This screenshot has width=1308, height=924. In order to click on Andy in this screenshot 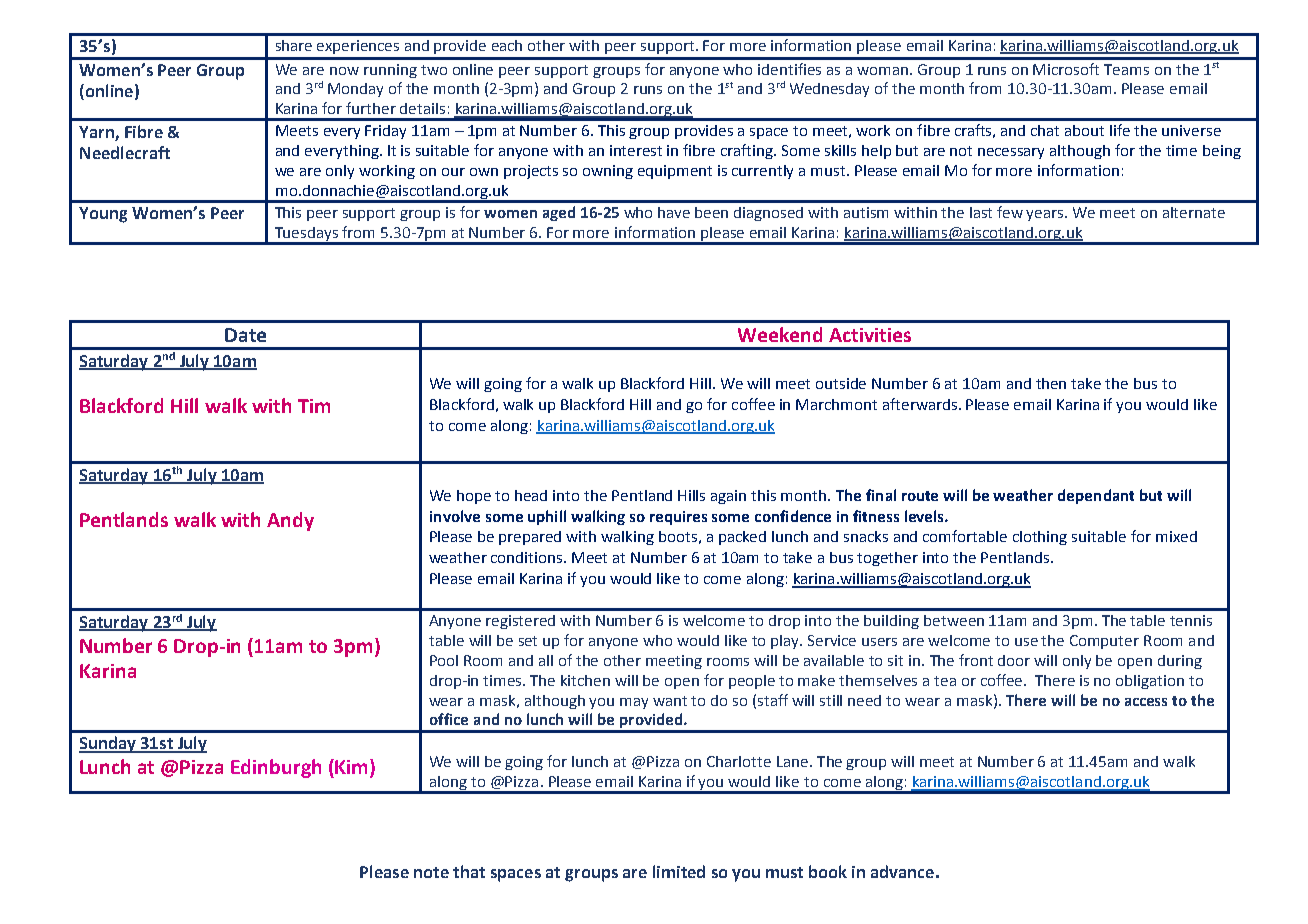, I will do `click(290, 521)`.
